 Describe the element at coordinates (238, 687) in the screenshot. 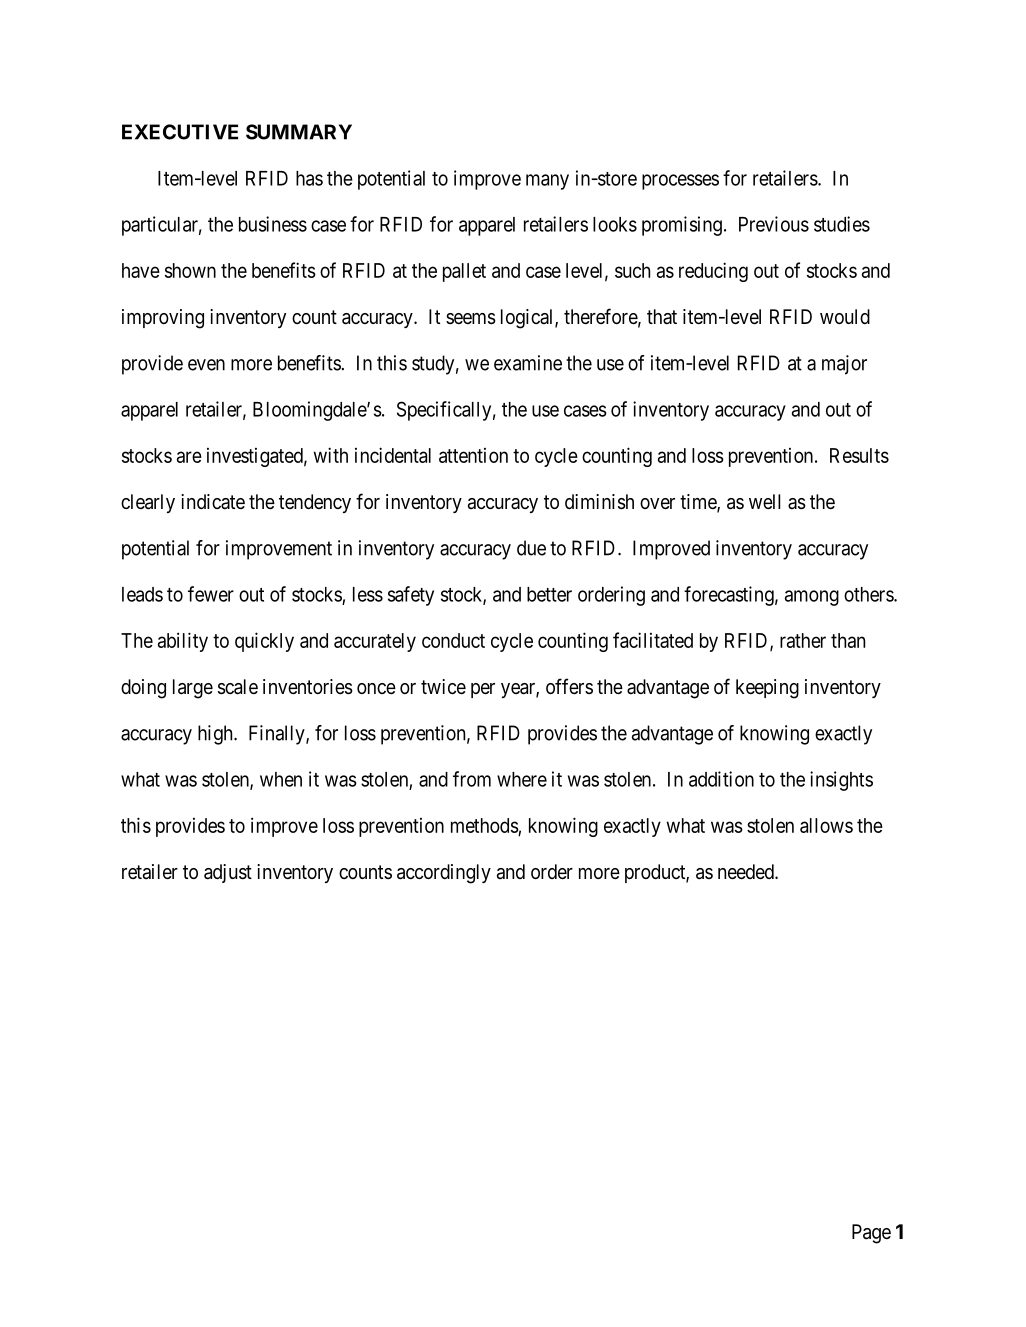

I see `scale` at that location.
